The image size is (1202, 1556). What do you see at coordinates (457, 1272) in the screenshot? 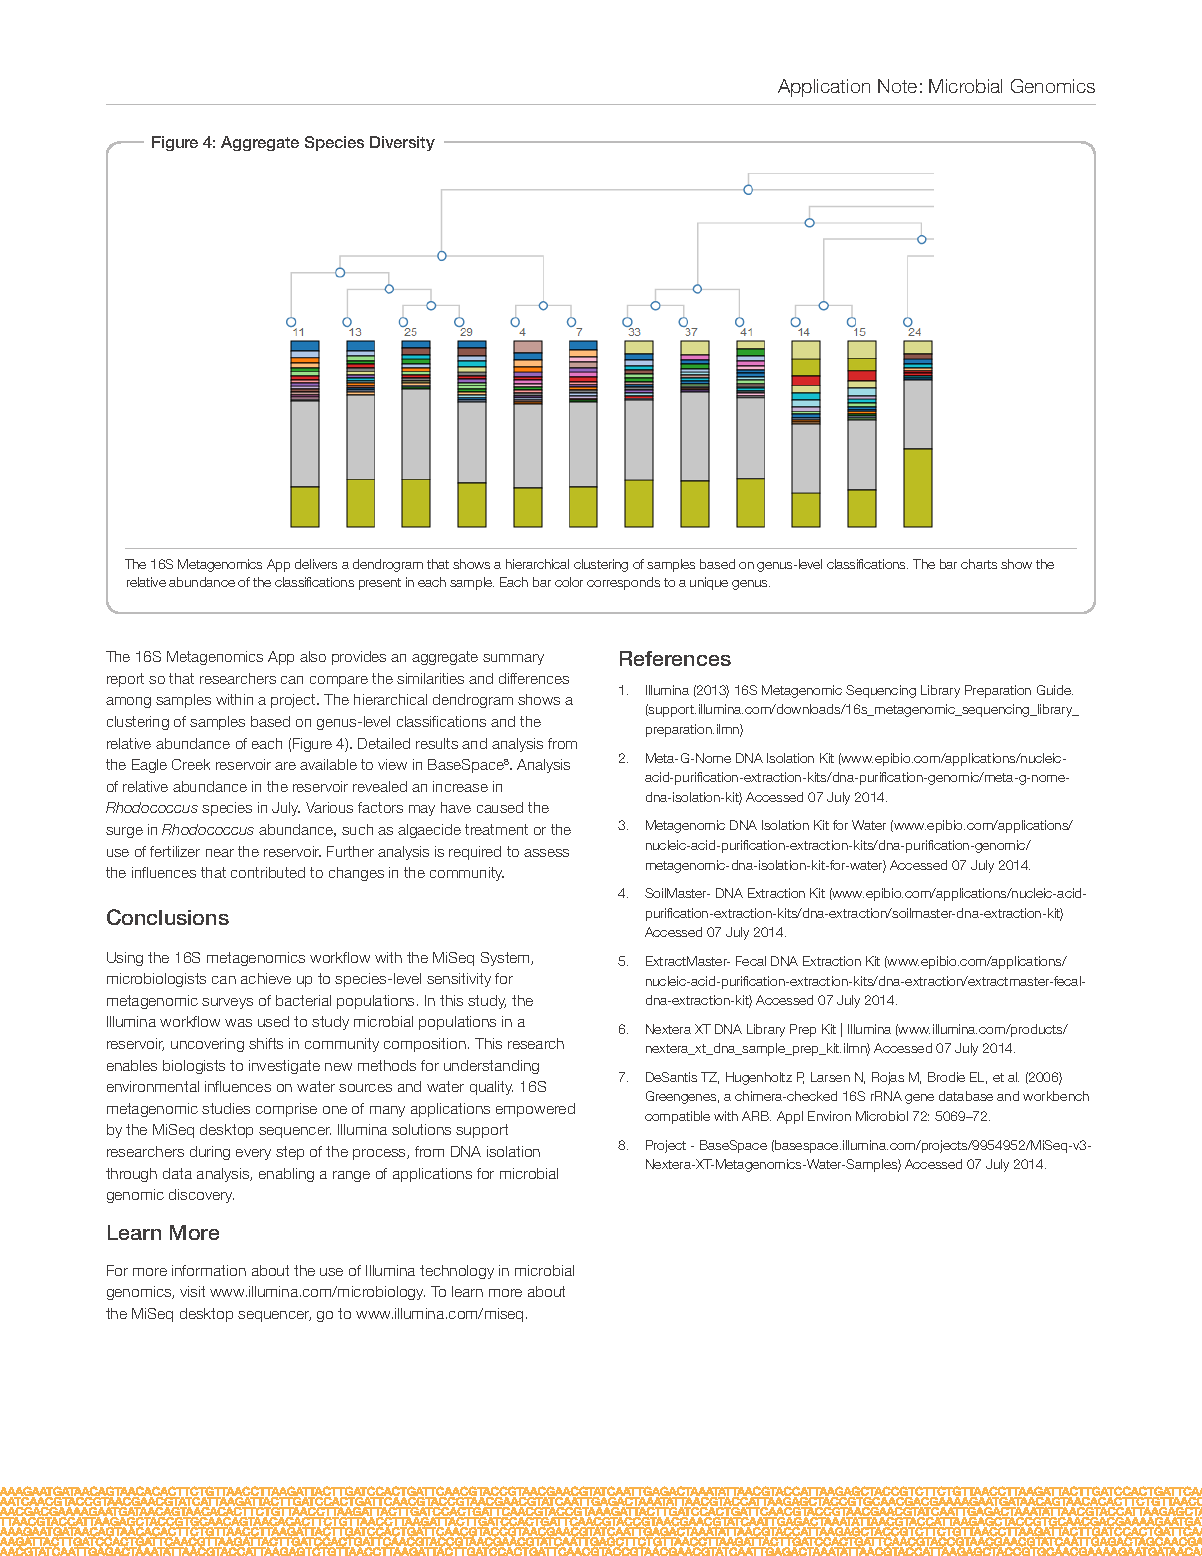
I see `technology` at bounding box center [457, 1272].
